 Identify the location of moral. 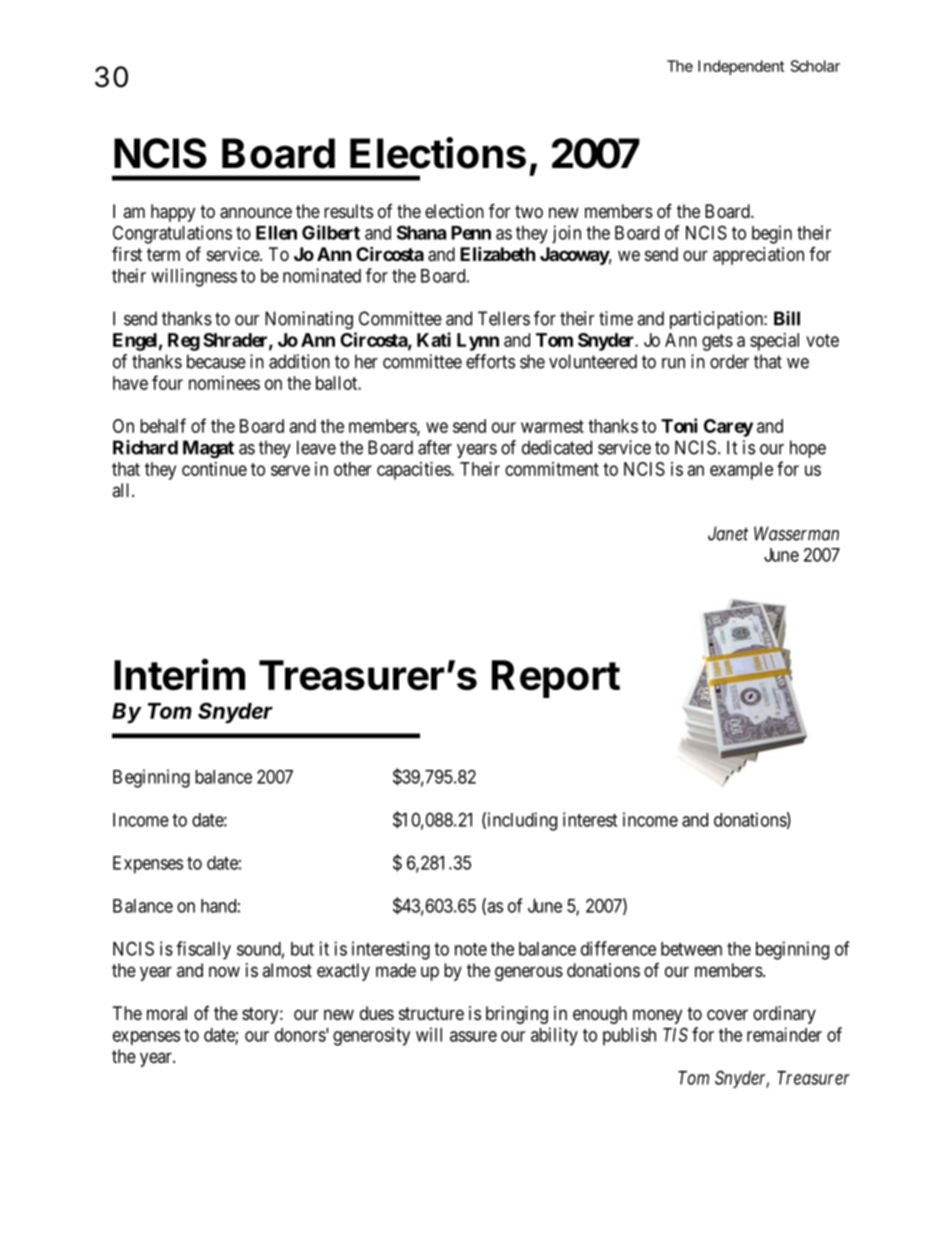
(167, 1013).
